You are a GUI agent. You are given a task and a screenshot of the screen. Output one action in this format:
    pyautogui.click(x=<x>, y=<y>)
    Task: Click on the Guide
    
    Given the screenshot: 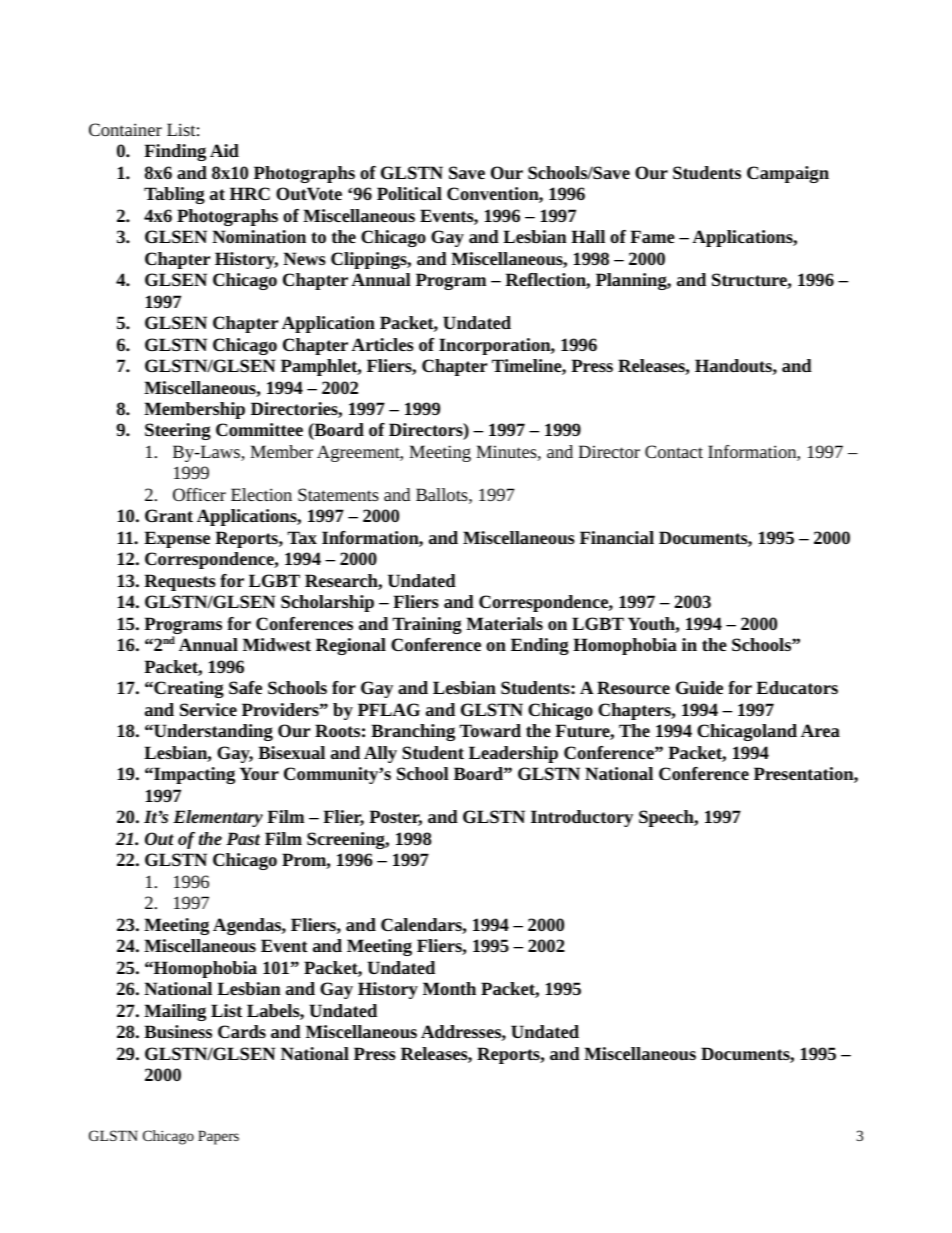 What is the action you would take?
    pyautogui.click(x=699, y=687)
